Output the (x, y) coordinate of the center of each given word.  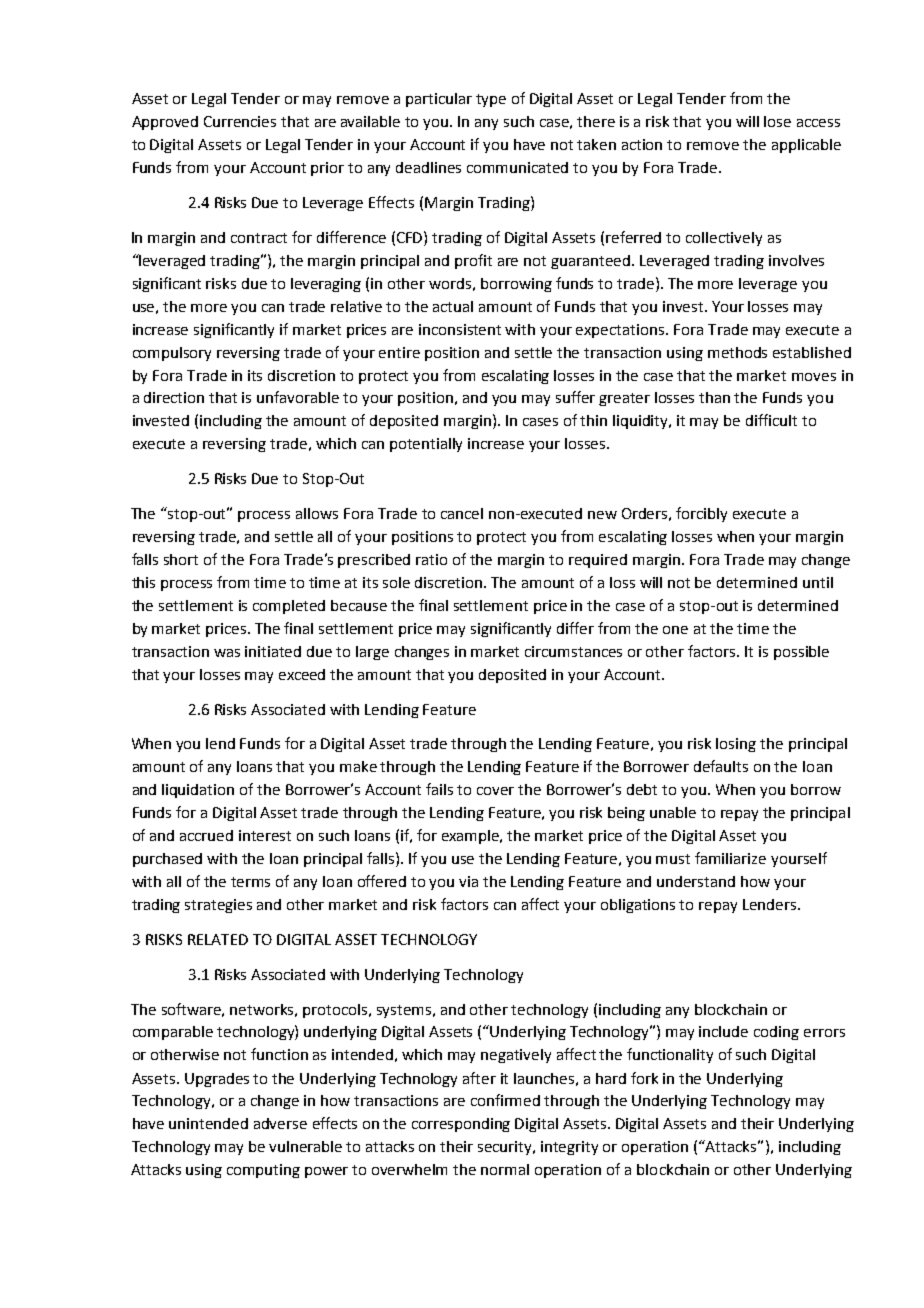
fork (644, 1078)
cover (495, 791)
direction (174, 397)
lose (777, 121)
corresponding (461, 1125)
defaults (721, 766)
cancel (462, 513)
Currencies (240, 121)
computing (263, 1171)
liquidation (198, 791)
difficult (771, 420)
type (491, 100)
